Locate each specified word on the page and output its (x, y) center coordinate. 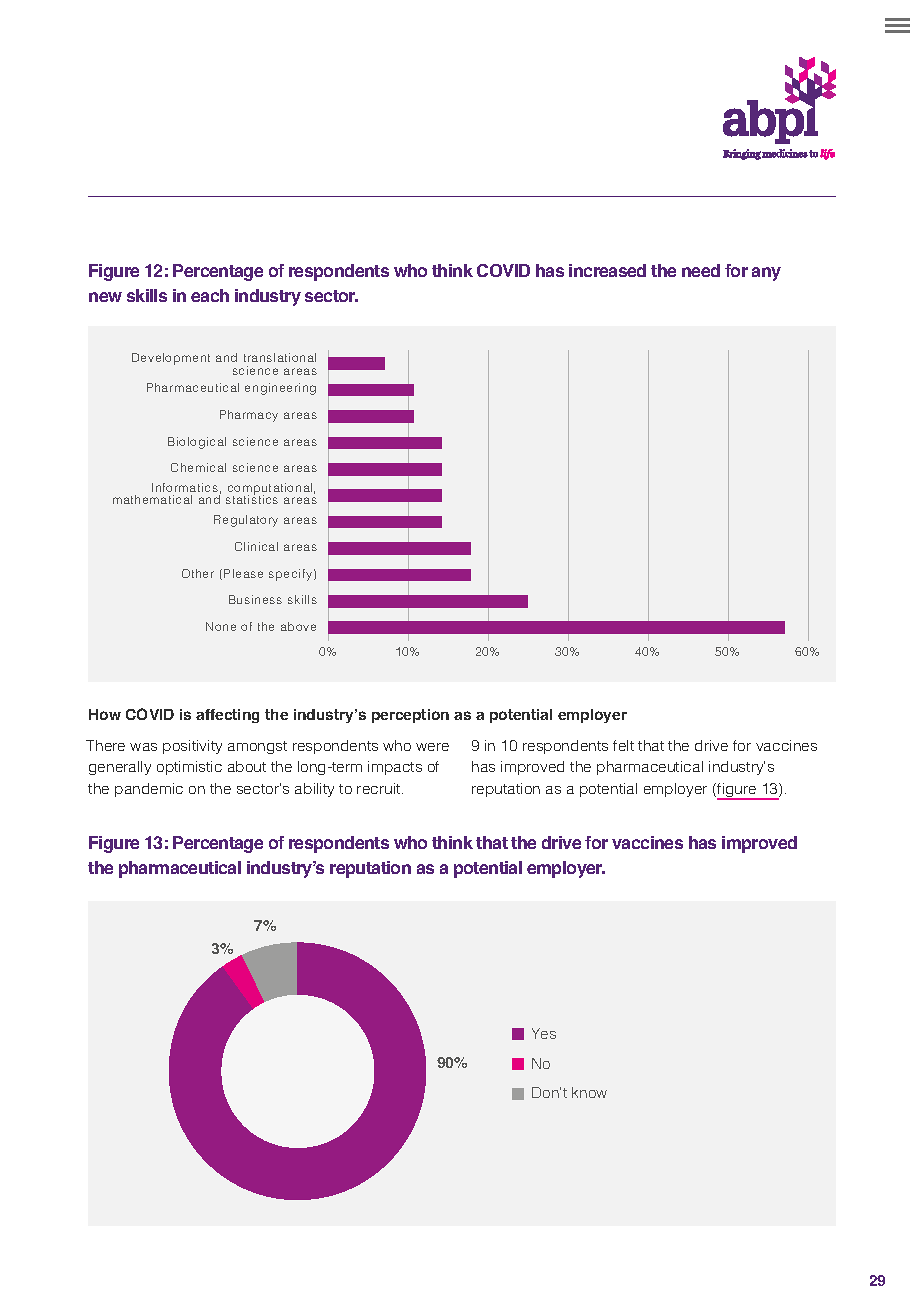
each (210, 295)
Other (198, 573)
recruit (380, 788)
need (701, 270)
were (432, 747)
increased (607, 270)
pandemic (149, 790)
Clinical (256, 546)
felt (623, 745)
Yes (544, 1033)
